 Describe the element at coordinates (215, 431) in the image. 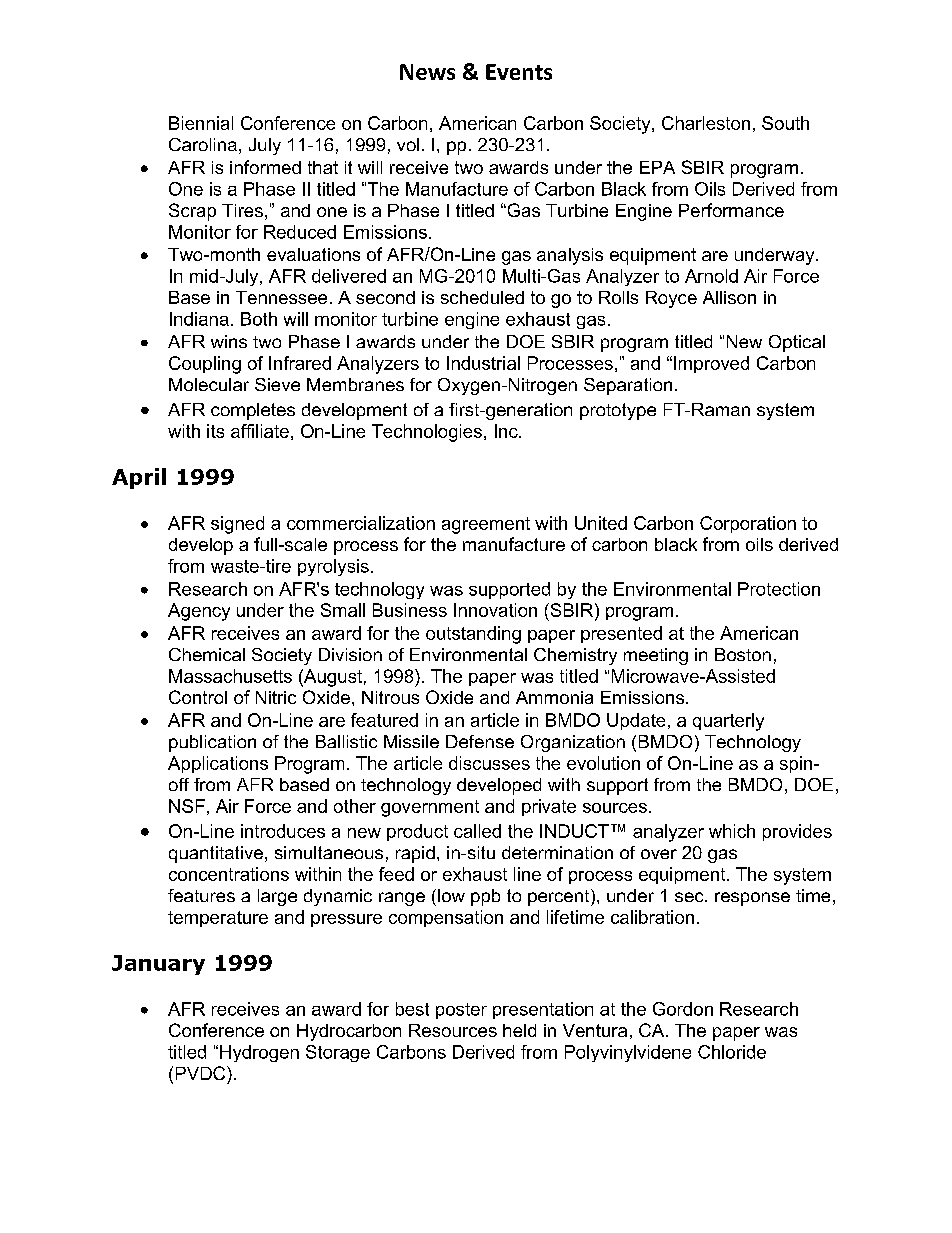

I see `its` at that location.
